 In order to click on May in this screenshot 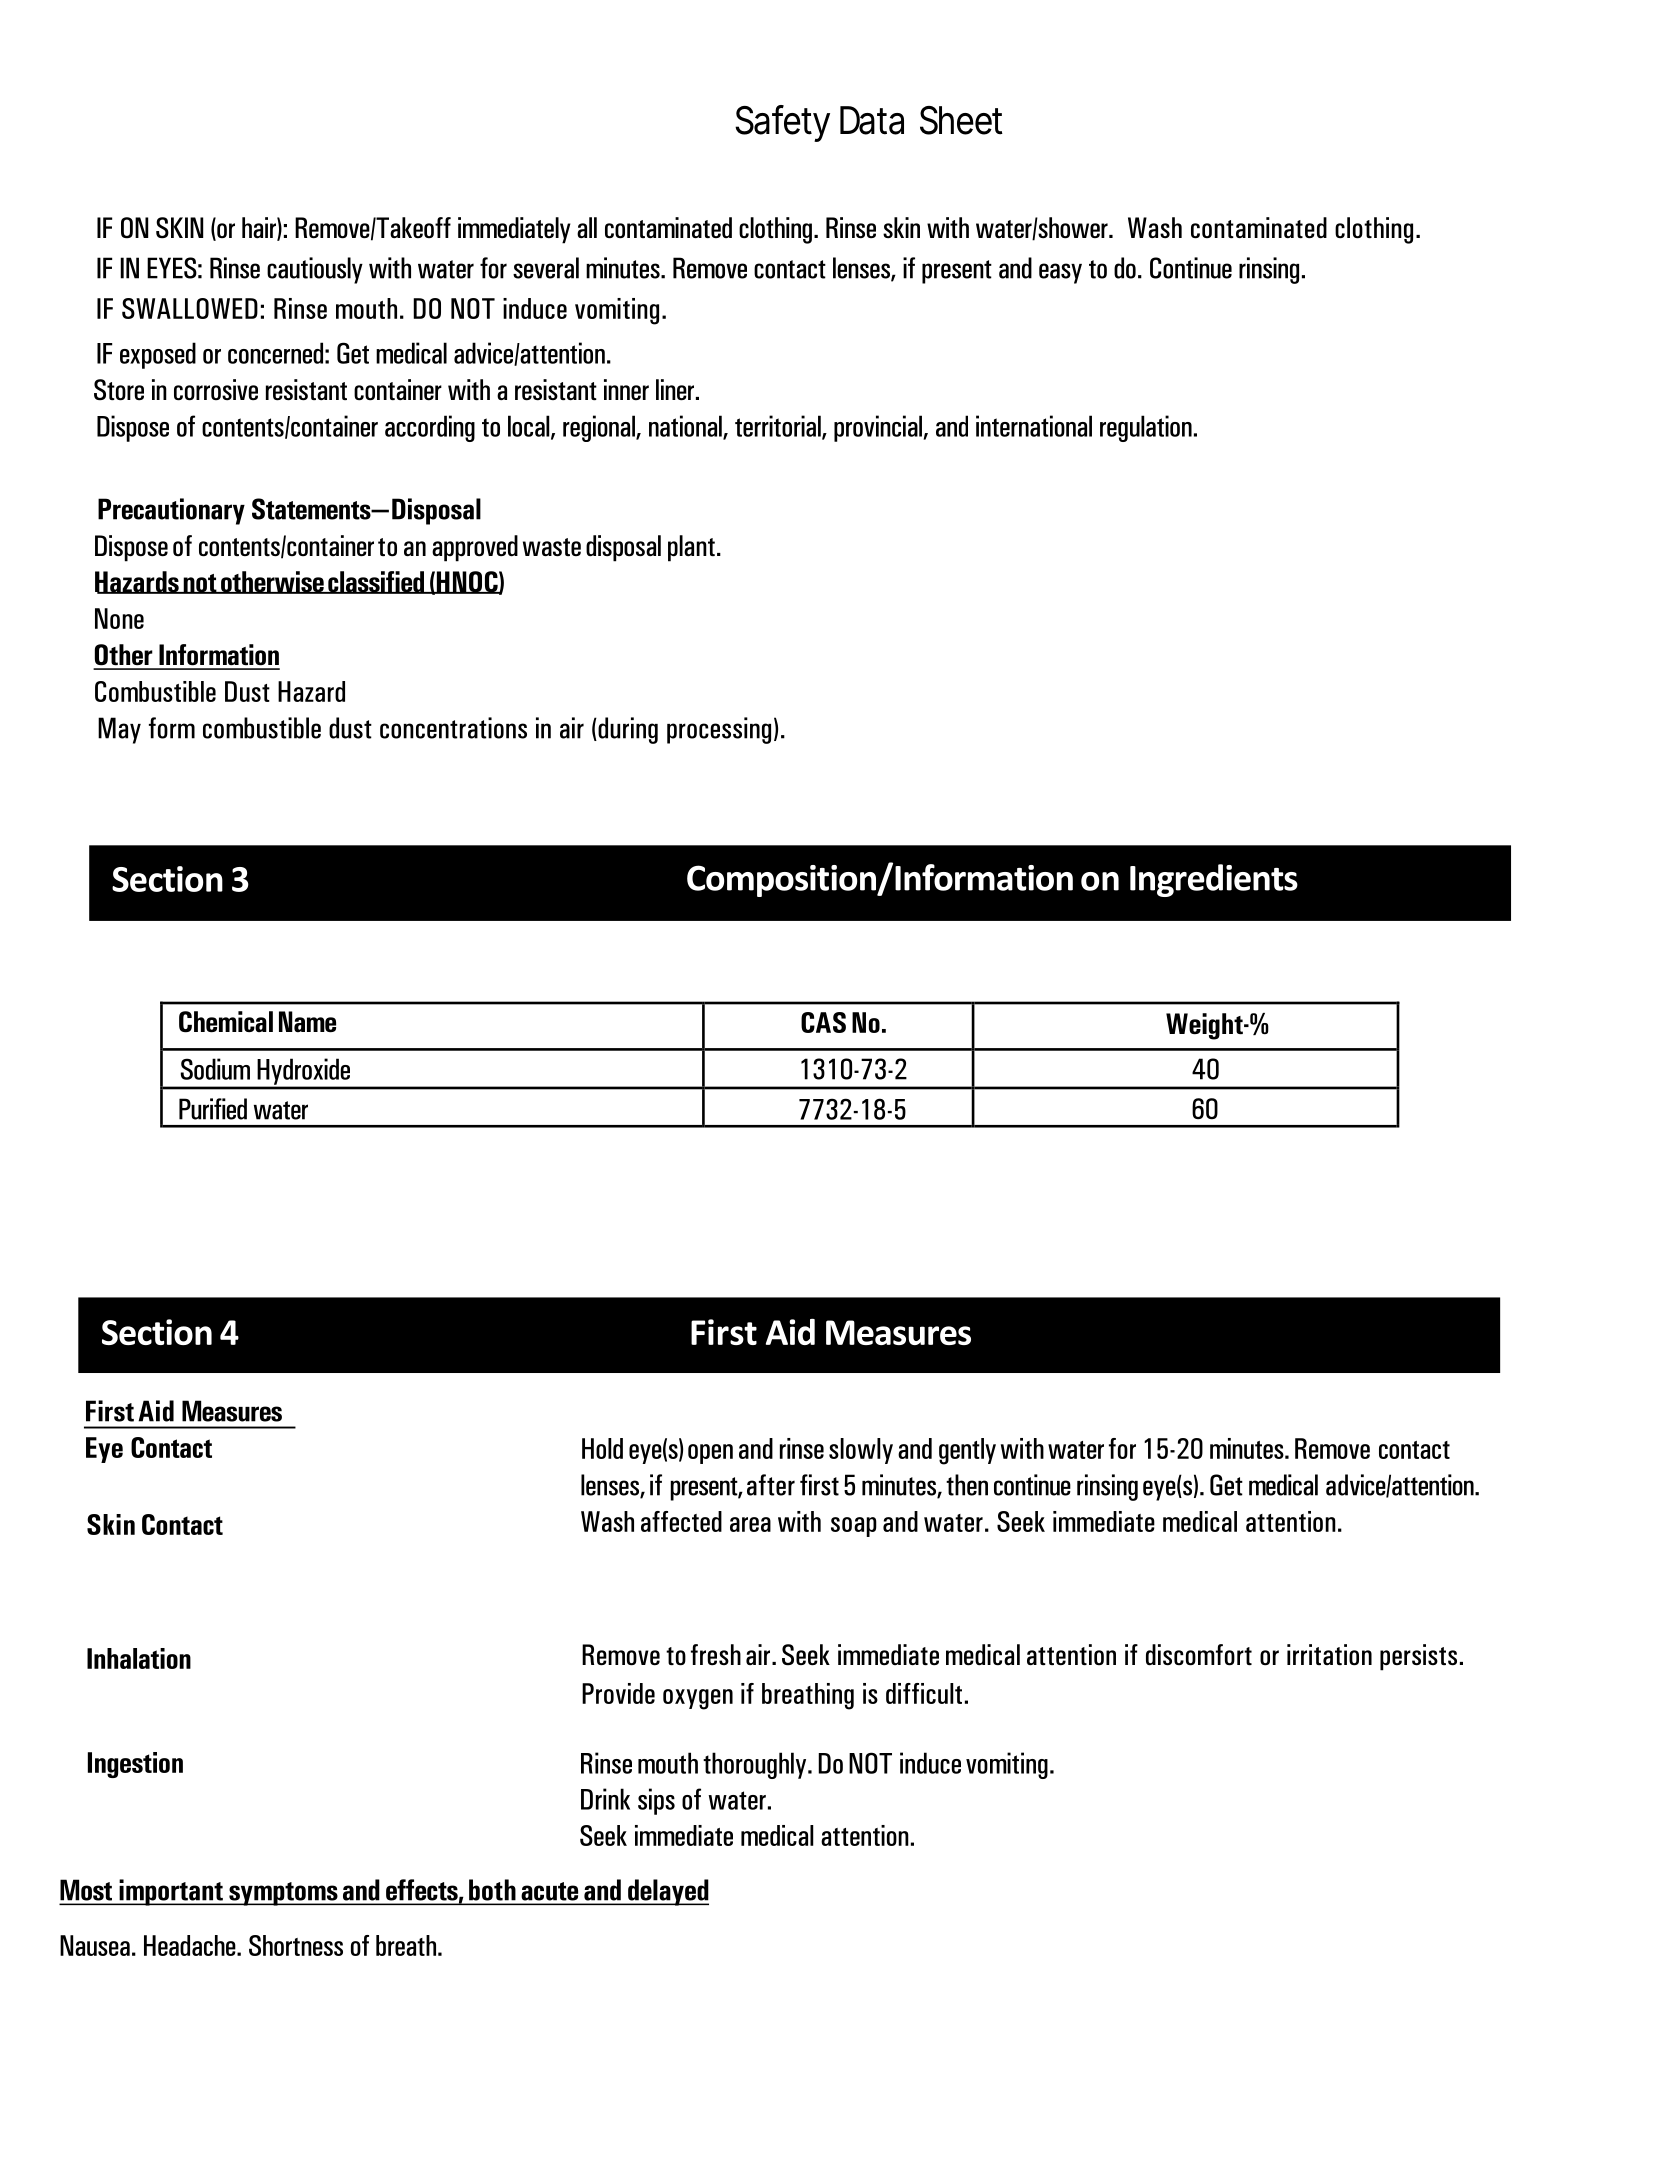, I will do `click(119, 730)`.
